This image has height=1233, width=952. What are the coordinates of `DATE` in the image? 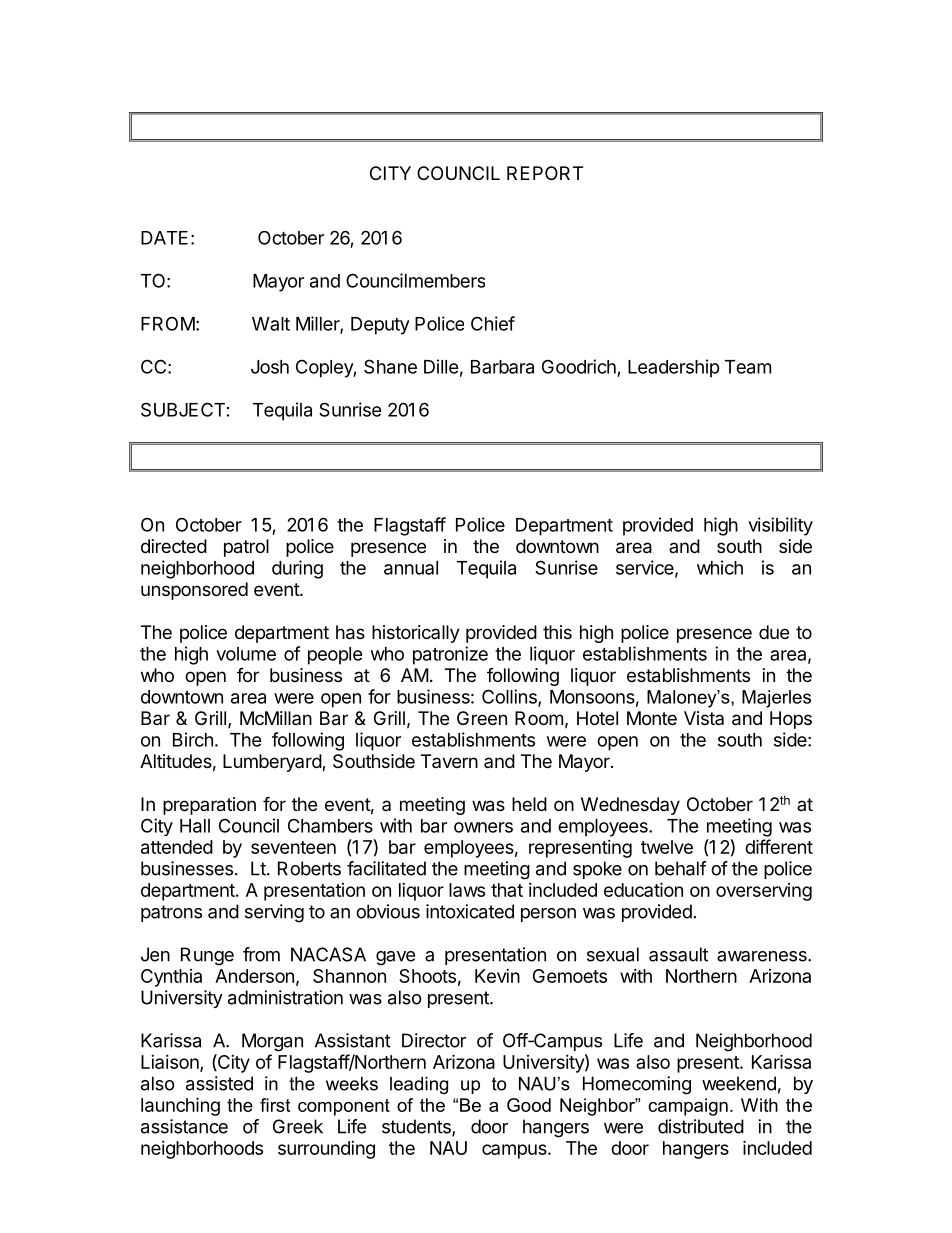 It's located at (164, 238).
